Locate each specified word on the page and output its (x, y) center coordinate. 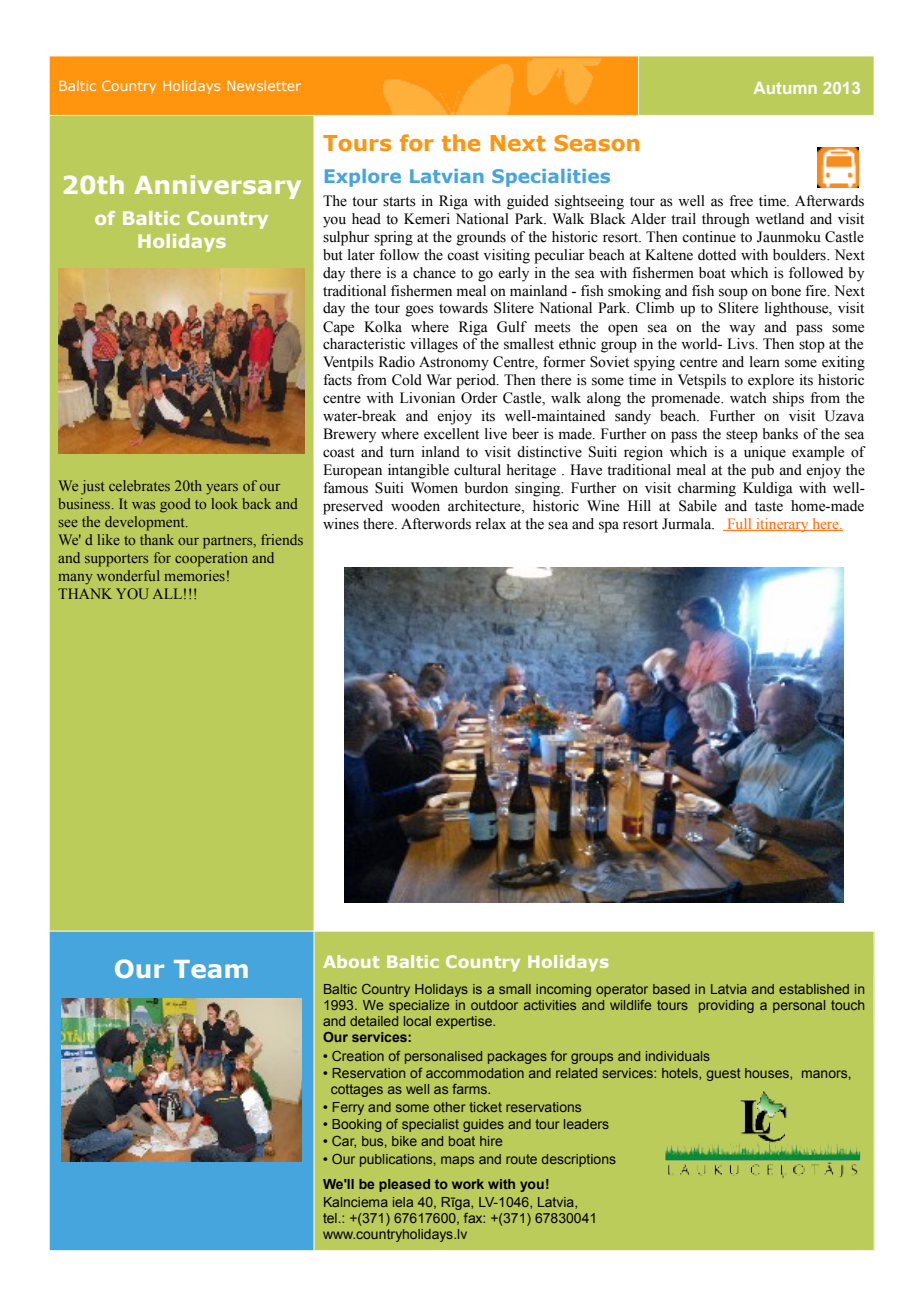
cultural (477, 470)
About (351, 961)
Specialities (551, 178)
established (814, 989)
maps (457, 1161)
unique (765, 453)
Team (211, 969)
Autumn (785, 88)
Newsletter (264, 85)
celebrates (139, 485)
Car (344, 1142)
